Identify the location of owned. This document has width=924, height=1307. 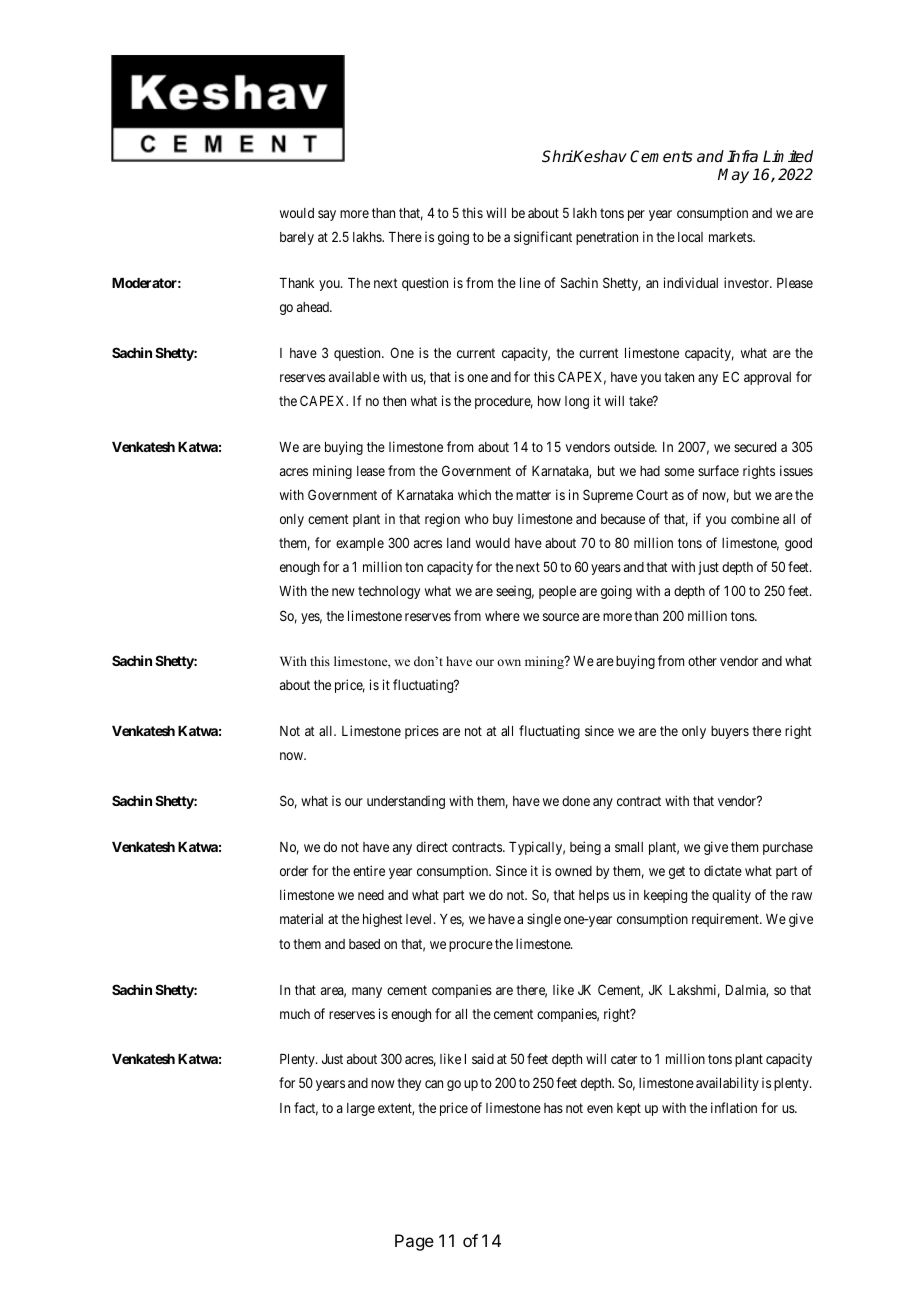
(573, 871).
